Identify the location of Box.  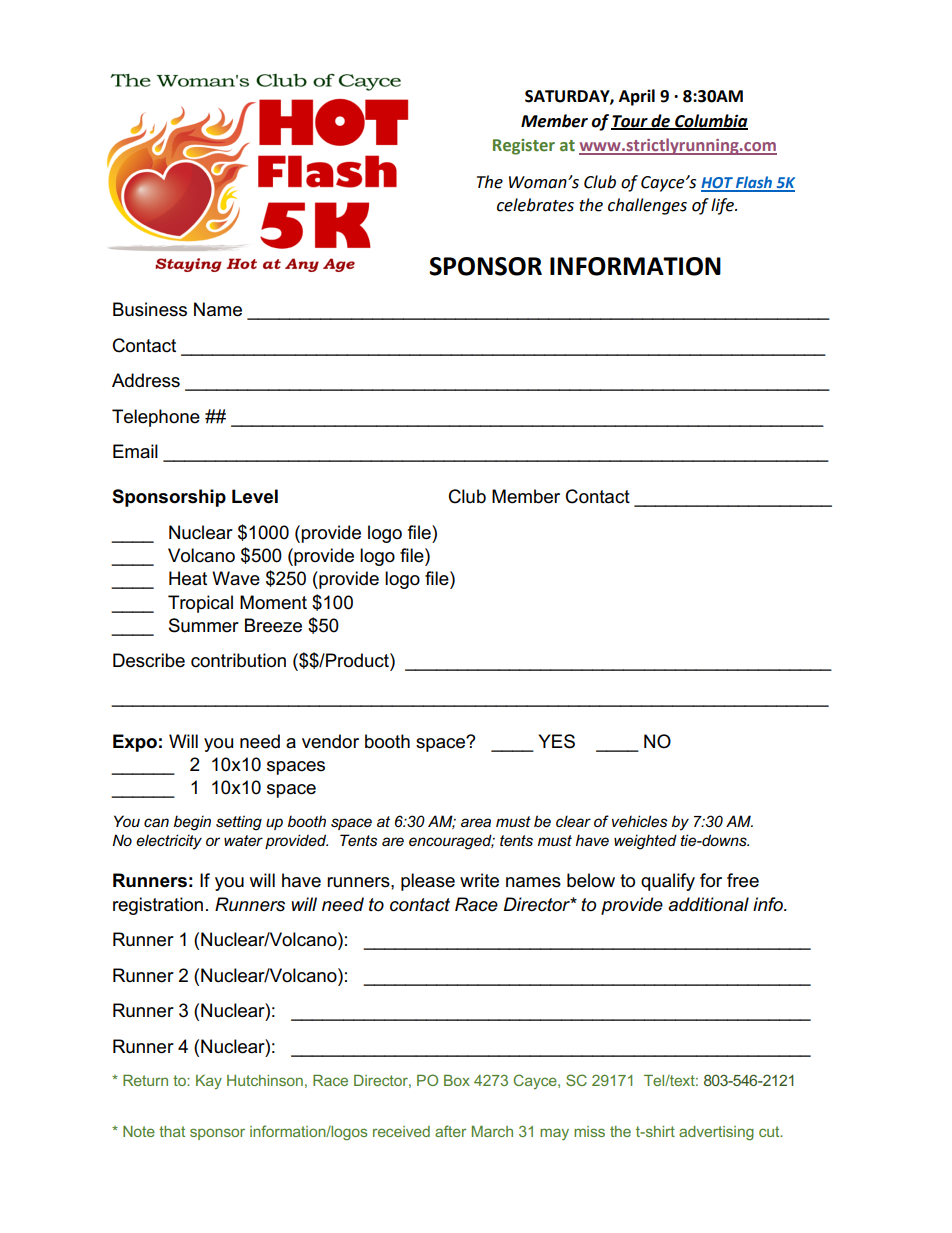
(457, 1080).
